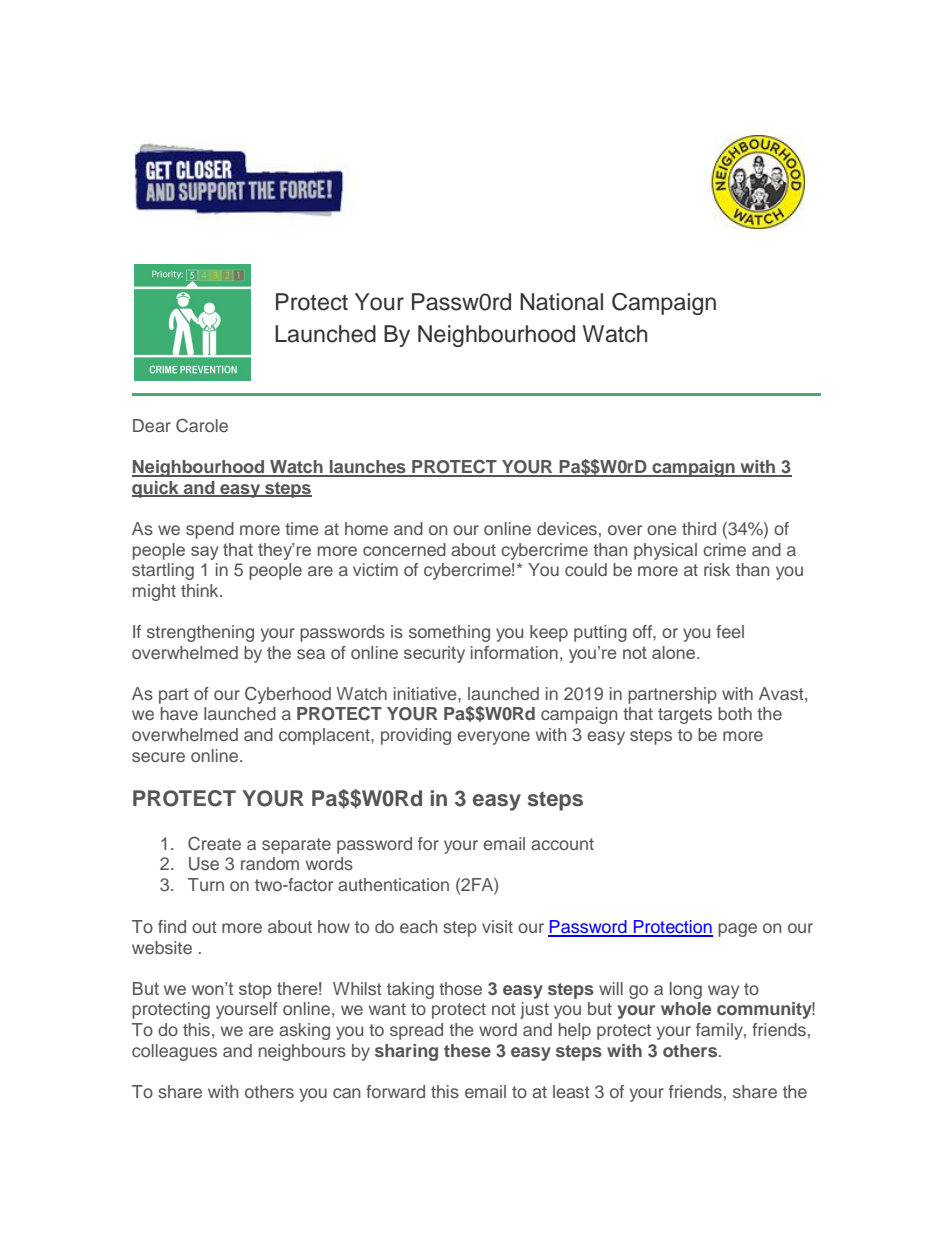  Describe the element at coordinates (561, 302) in the screenshot. I see `National` at that location.
